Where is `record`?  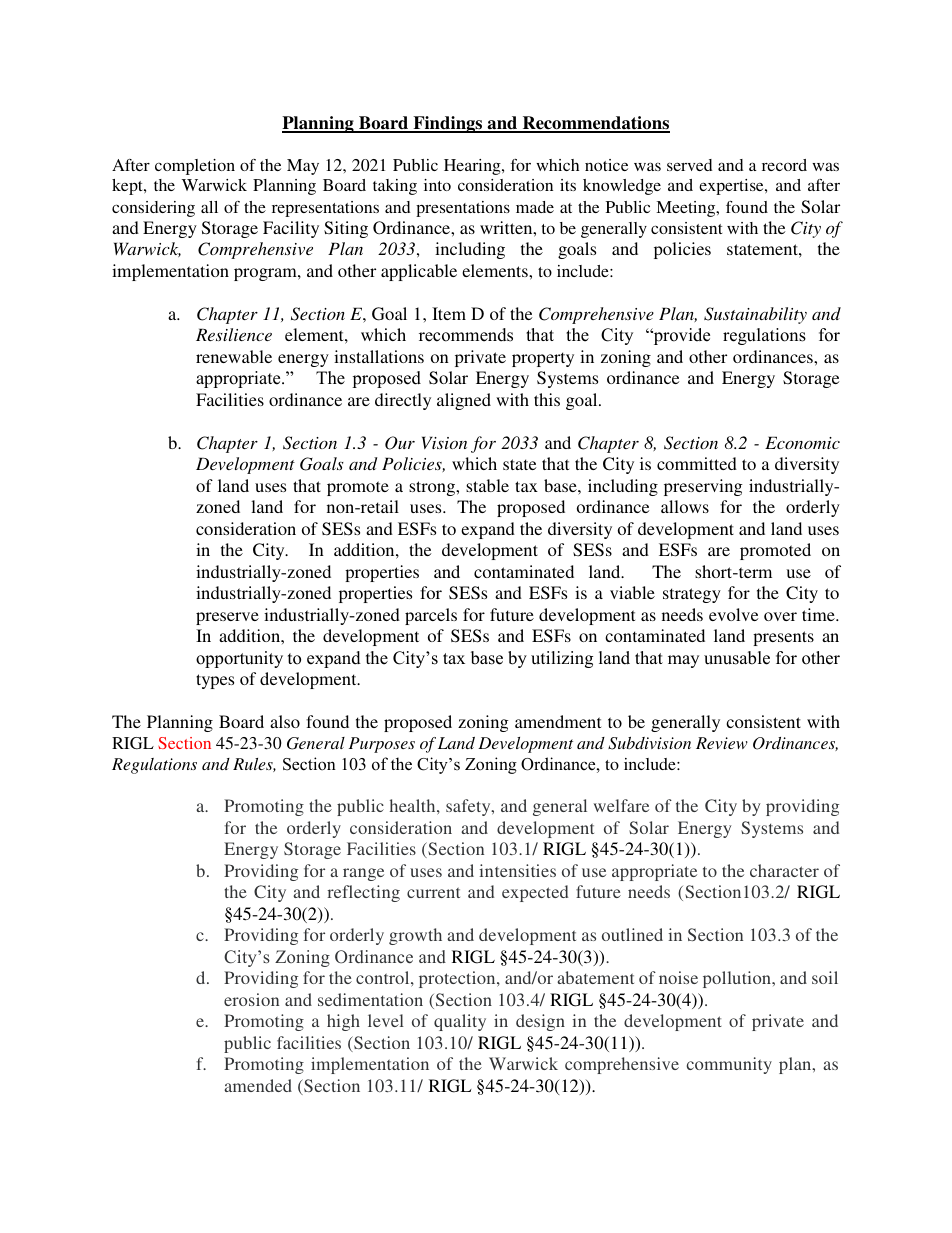 record is located at coordinates (784, 165).
